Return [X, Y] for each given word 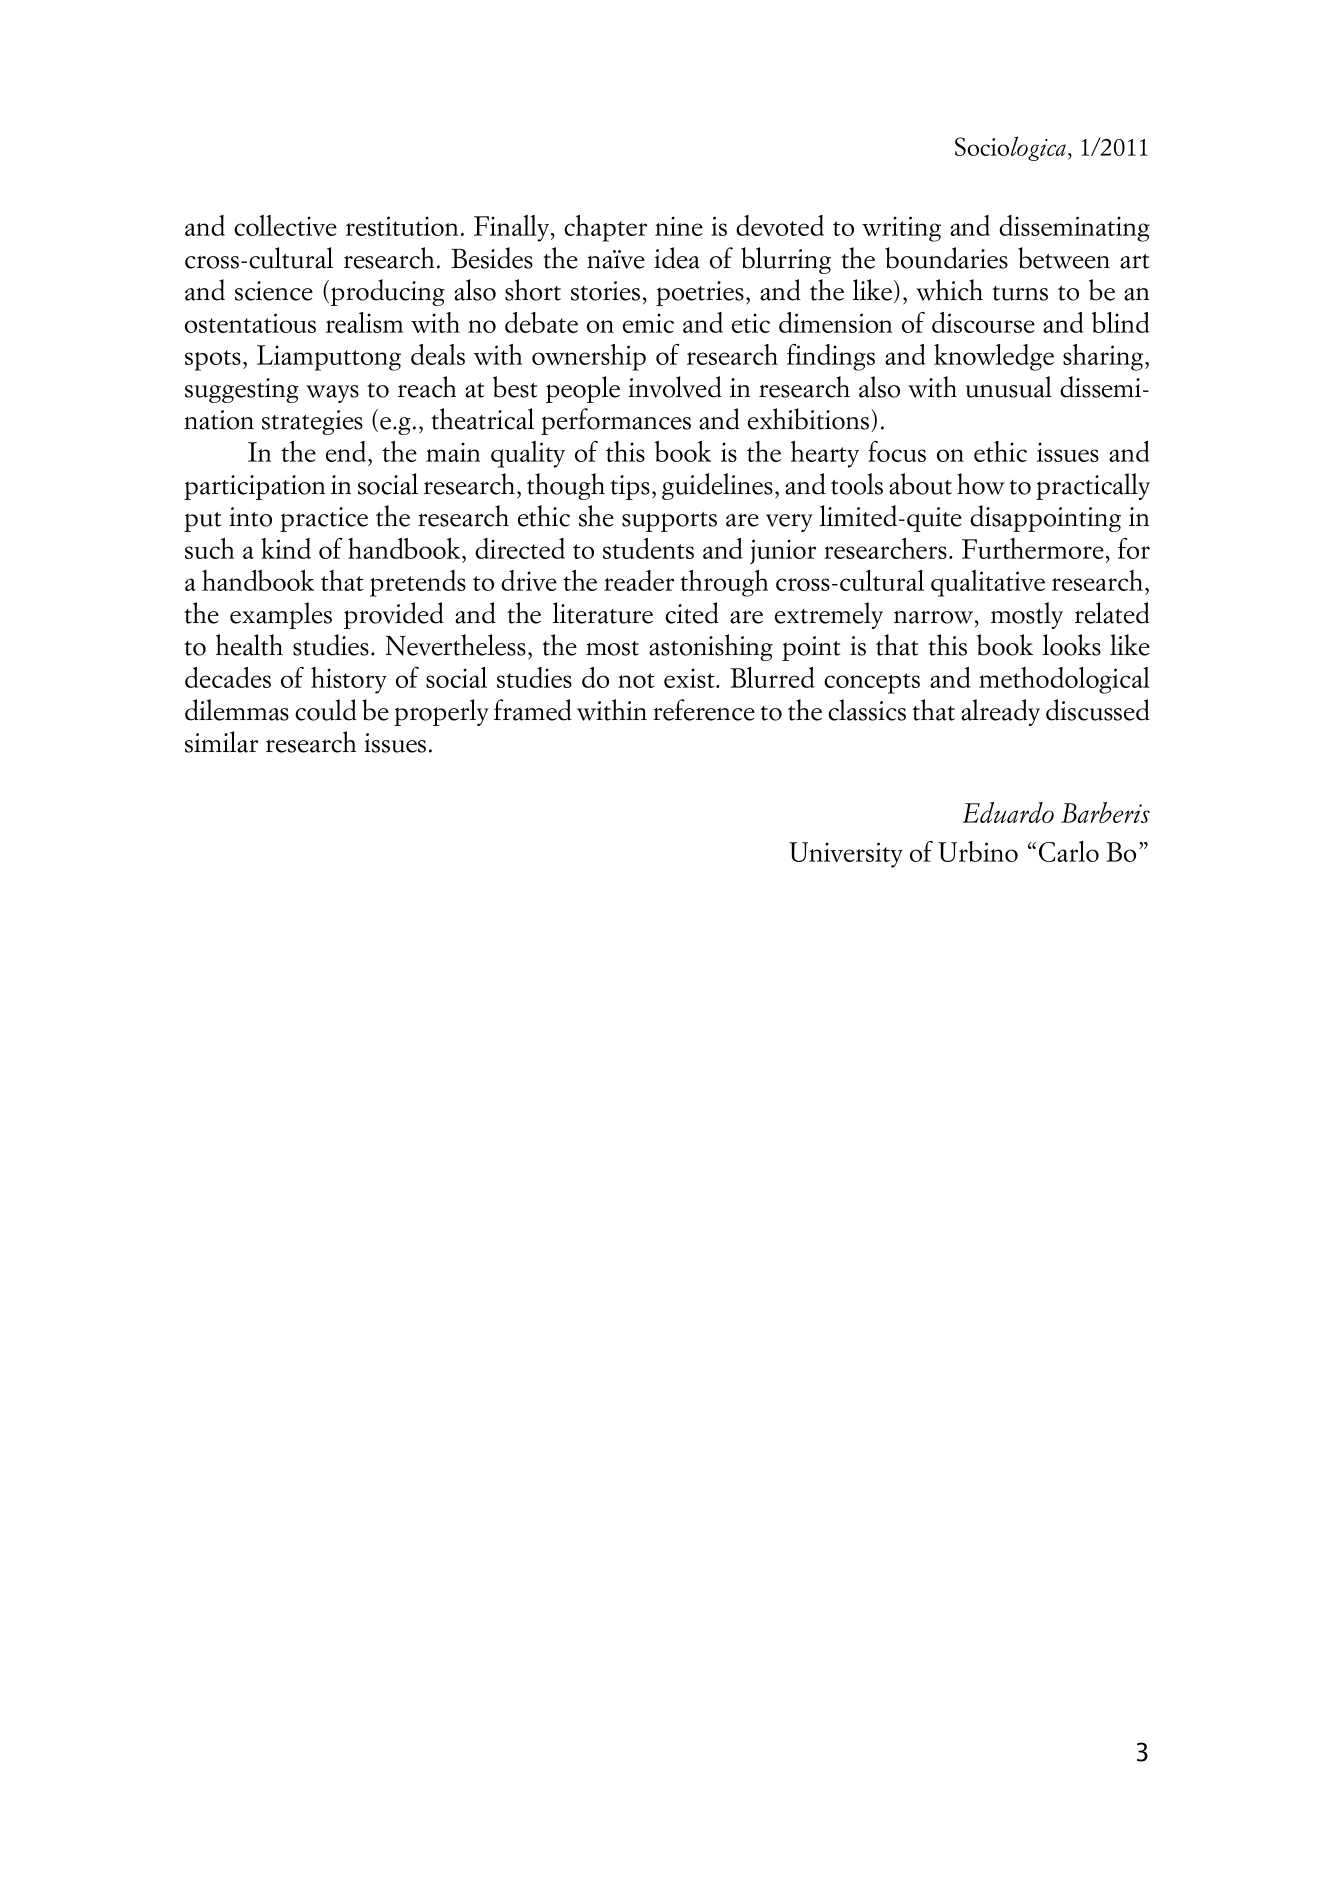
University [846, 855]
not [636, 680]
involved [675, 387]
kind [286, 548]
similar [221, 742]
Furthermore [1033, 548]
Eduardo [1008, 812]
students [648, 548]
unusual [1009, 387]
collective [285, 225]
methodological [1064, 680]
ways [332, 394]
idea [677, 258]
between [1064, 258]
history [349, 680]
